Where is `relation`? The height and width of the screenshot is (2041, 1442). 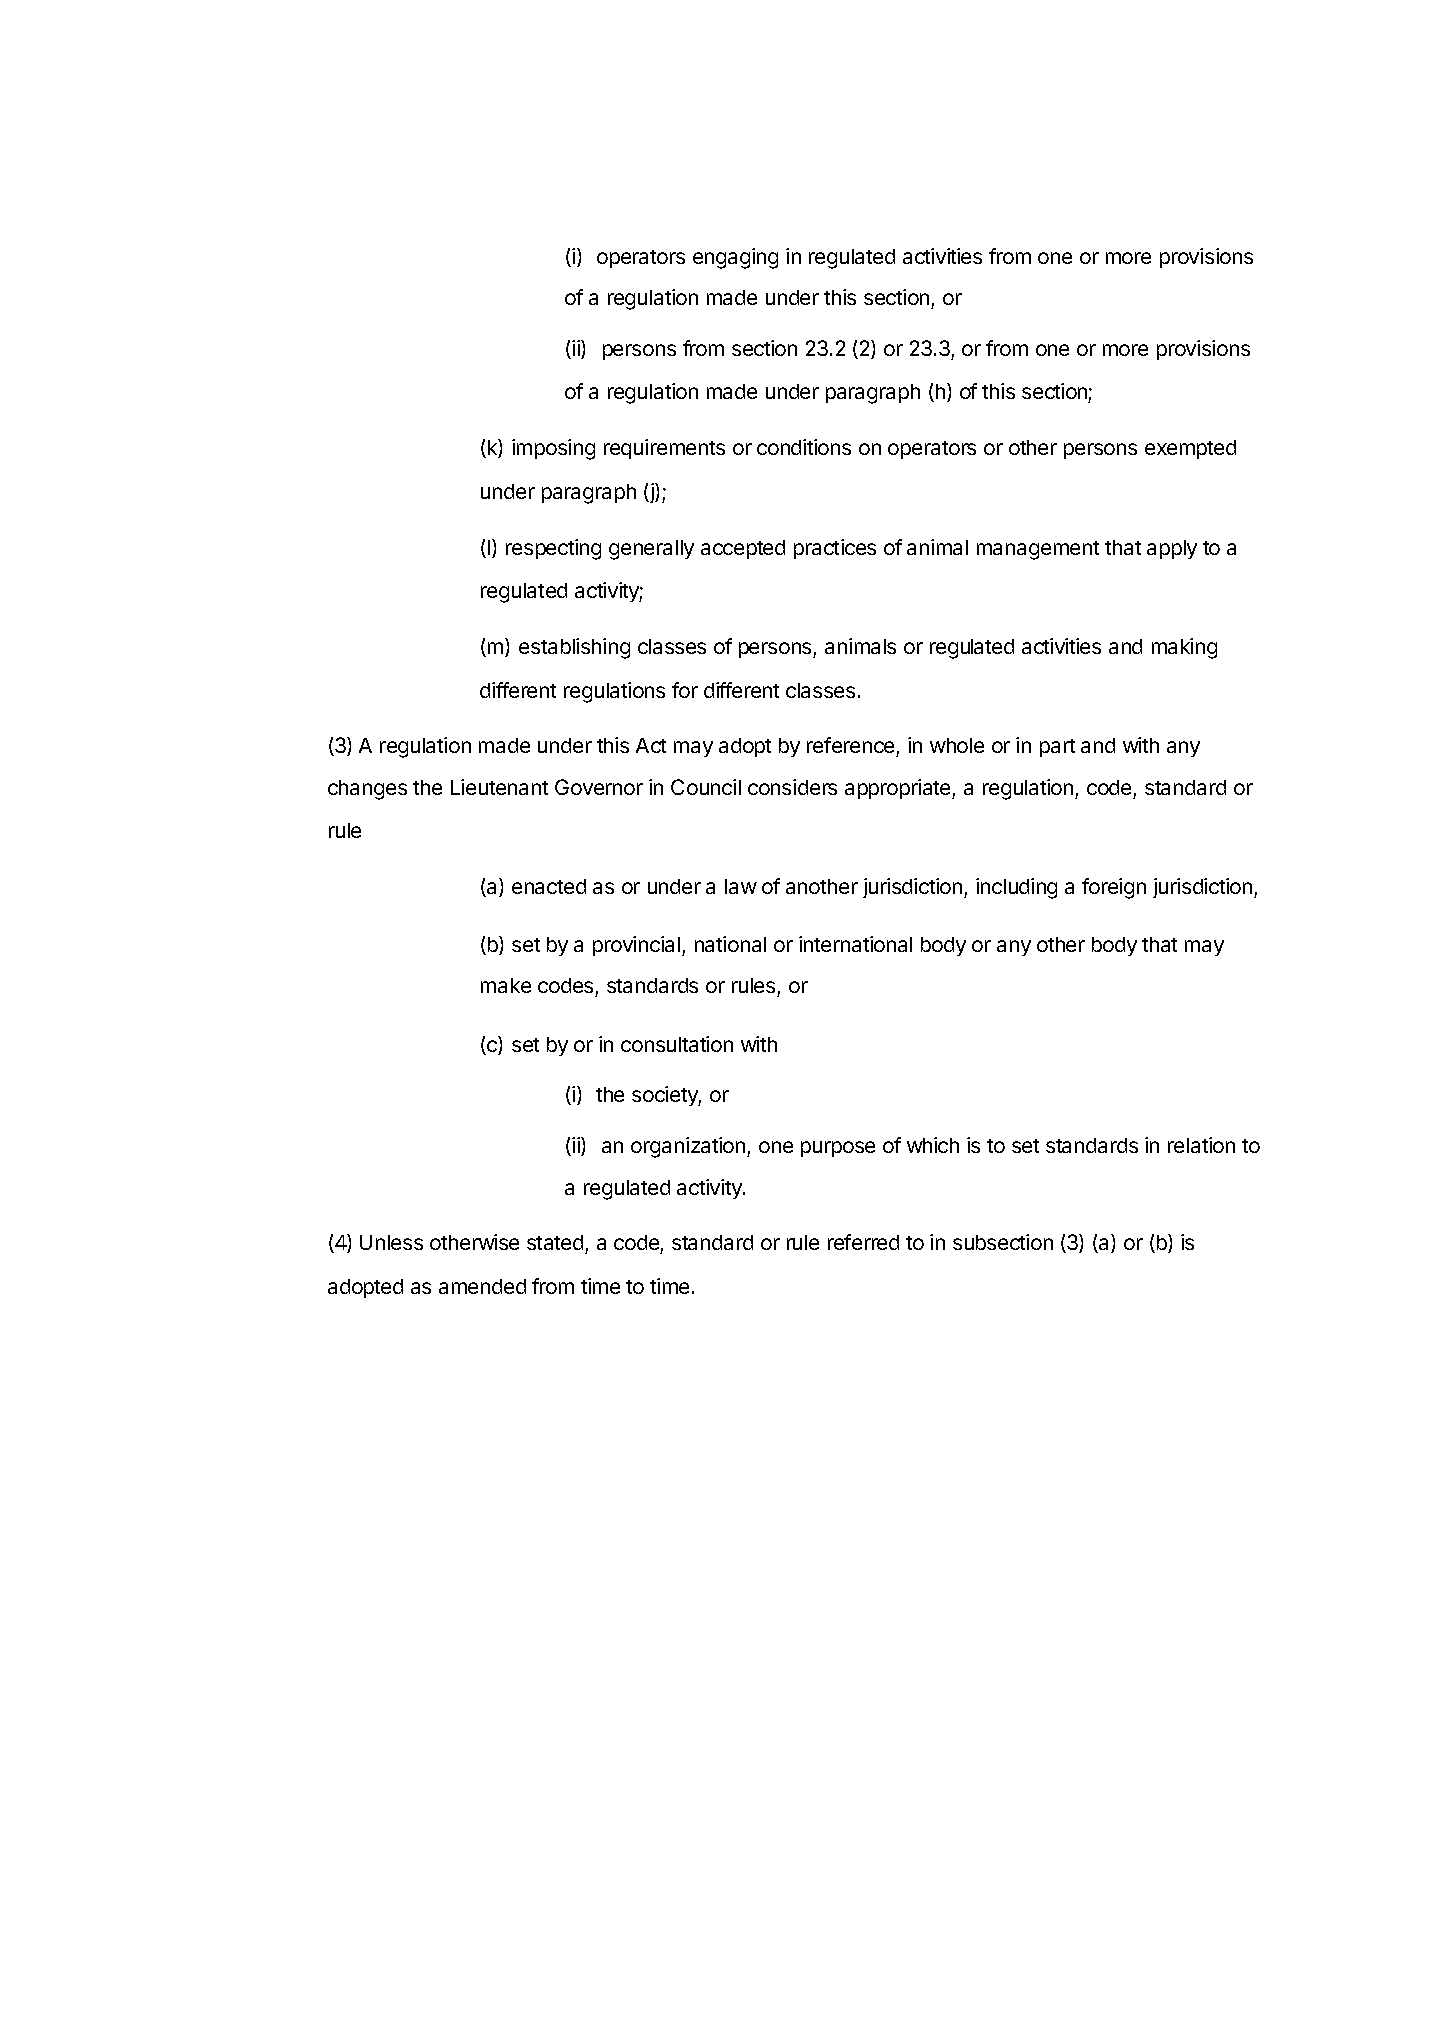 relation is located at coordinates (1201, 1145).
